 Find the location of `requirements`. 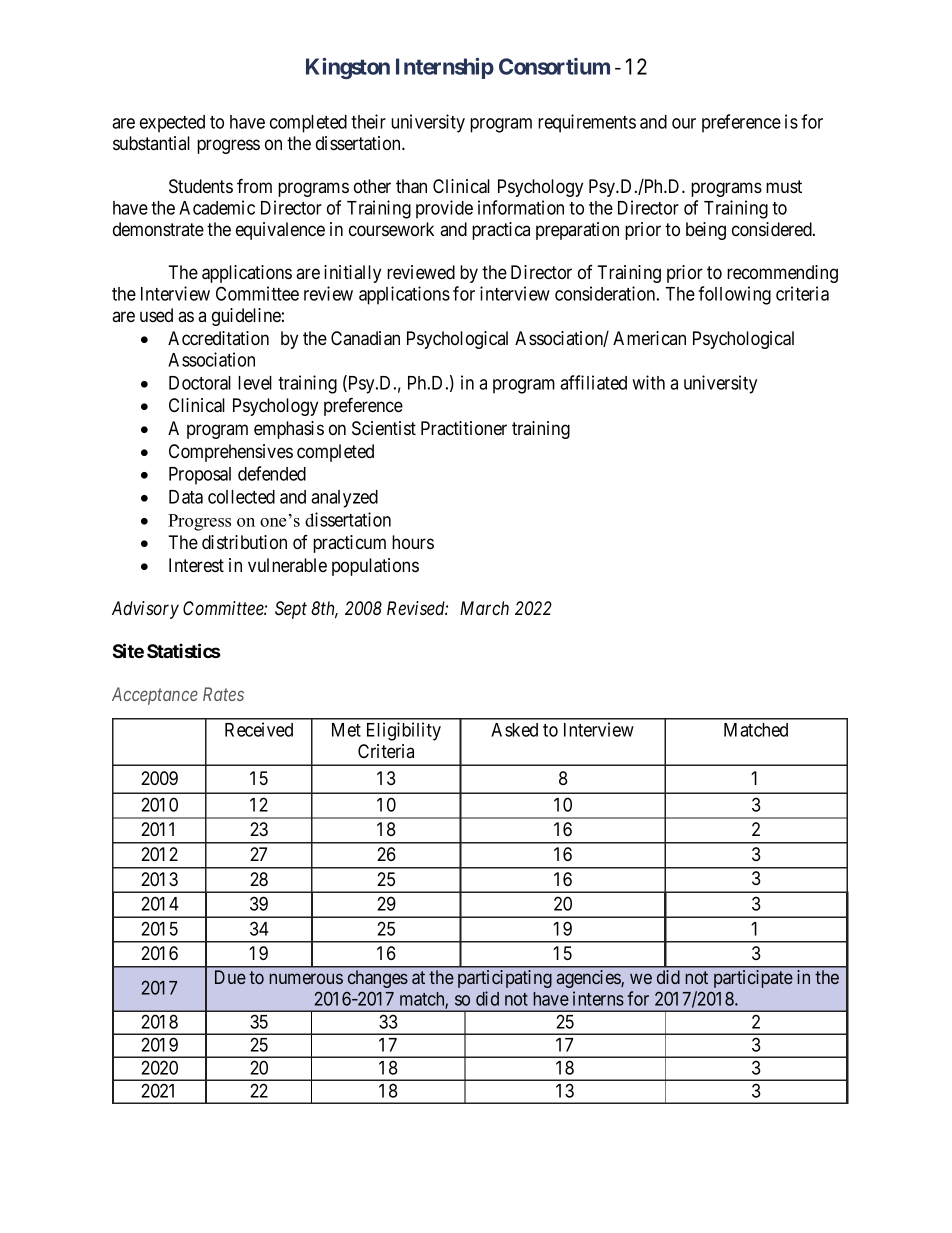

requirements is located at coordinates (587, 123).
